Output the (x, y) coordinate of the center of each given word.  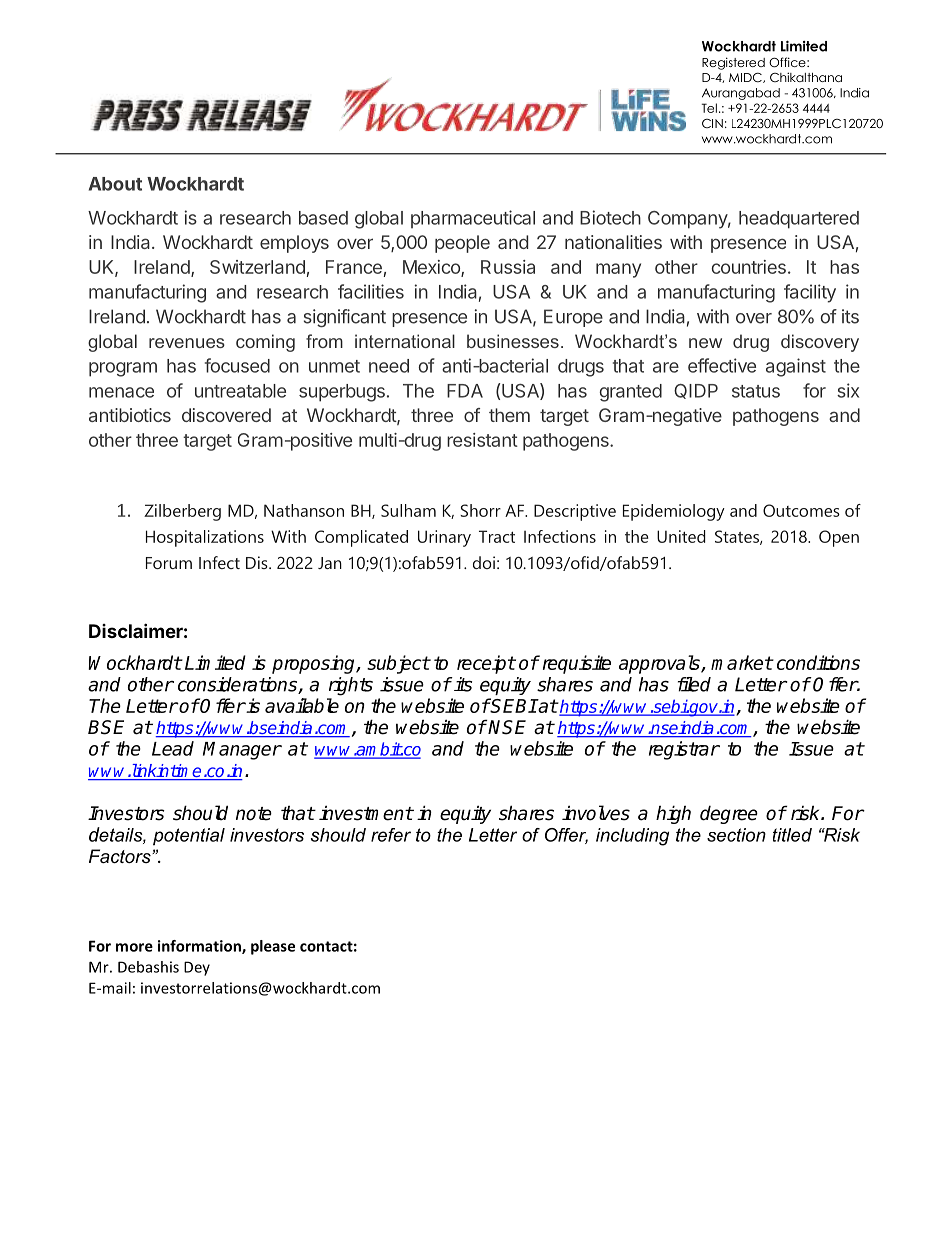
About (115, 184)
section (736, 835)
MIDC (746, 78)
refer (391, 835)
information (200, 947)
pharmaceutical (473, 219)
